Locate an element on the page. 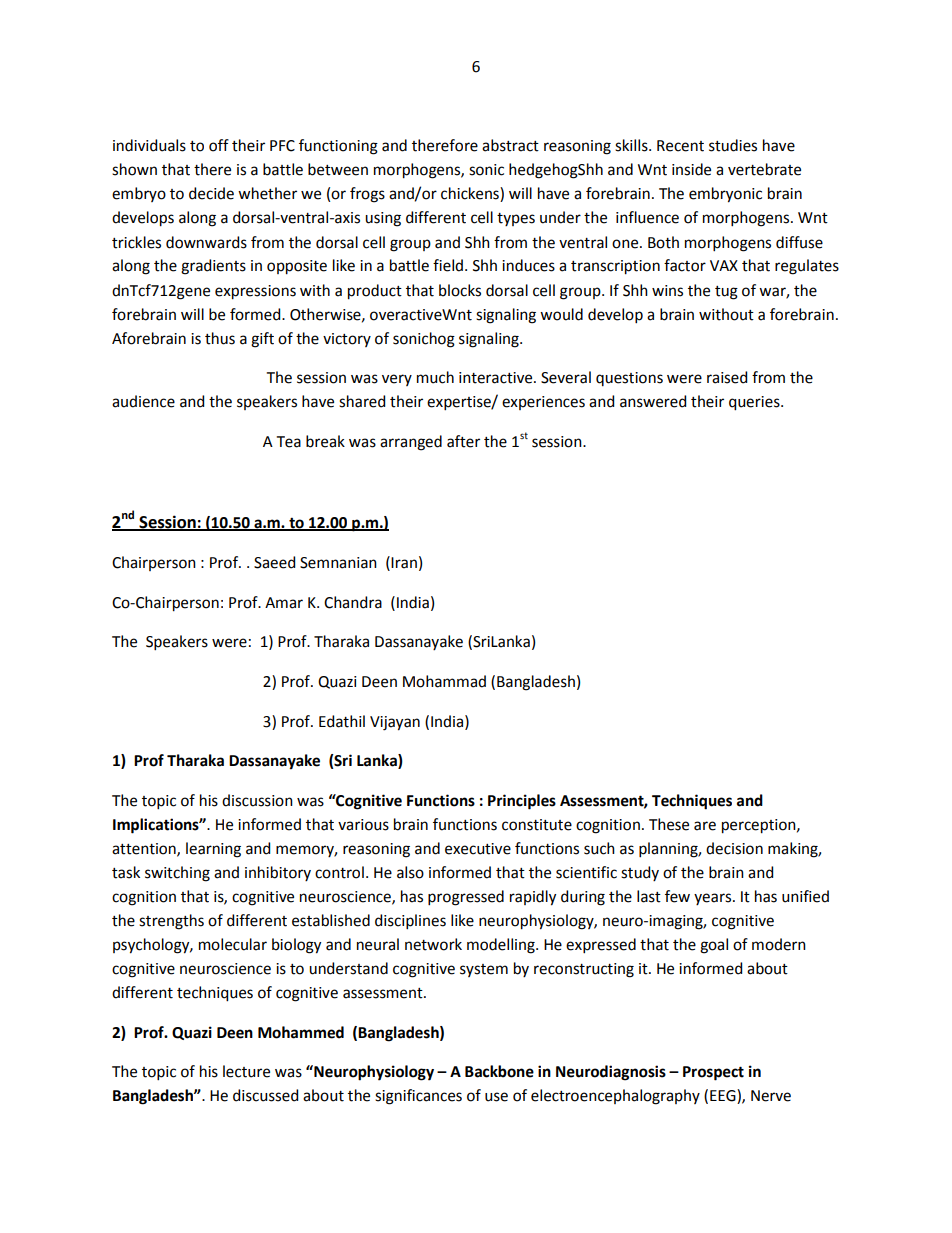 Image resolution: width=952 pixels, height=1233 pixels. Tea is located at coordinates (289, 442).
